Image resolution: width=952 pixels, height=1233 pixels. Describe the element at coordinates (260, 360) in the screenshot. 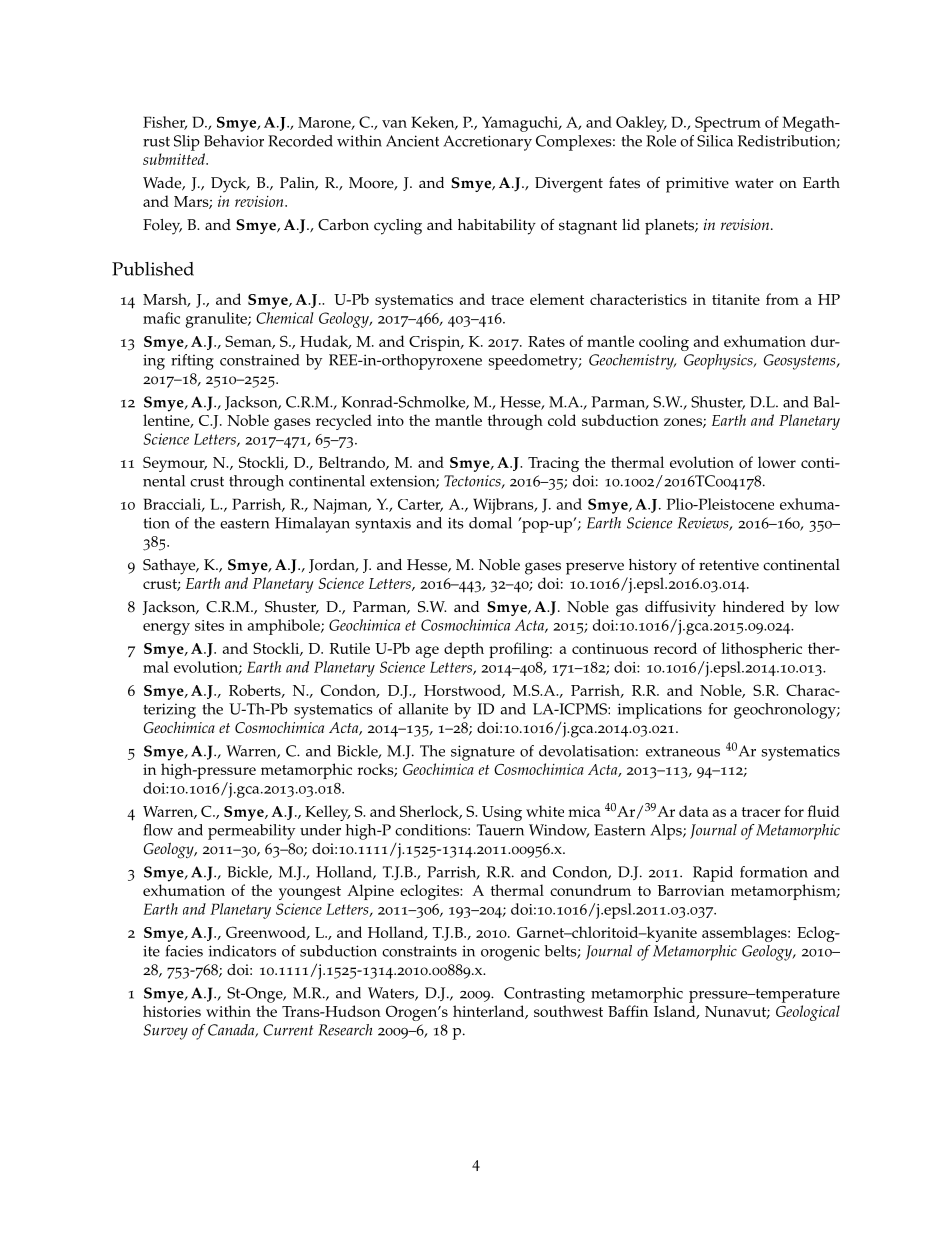

I see `constrained` at that location.
